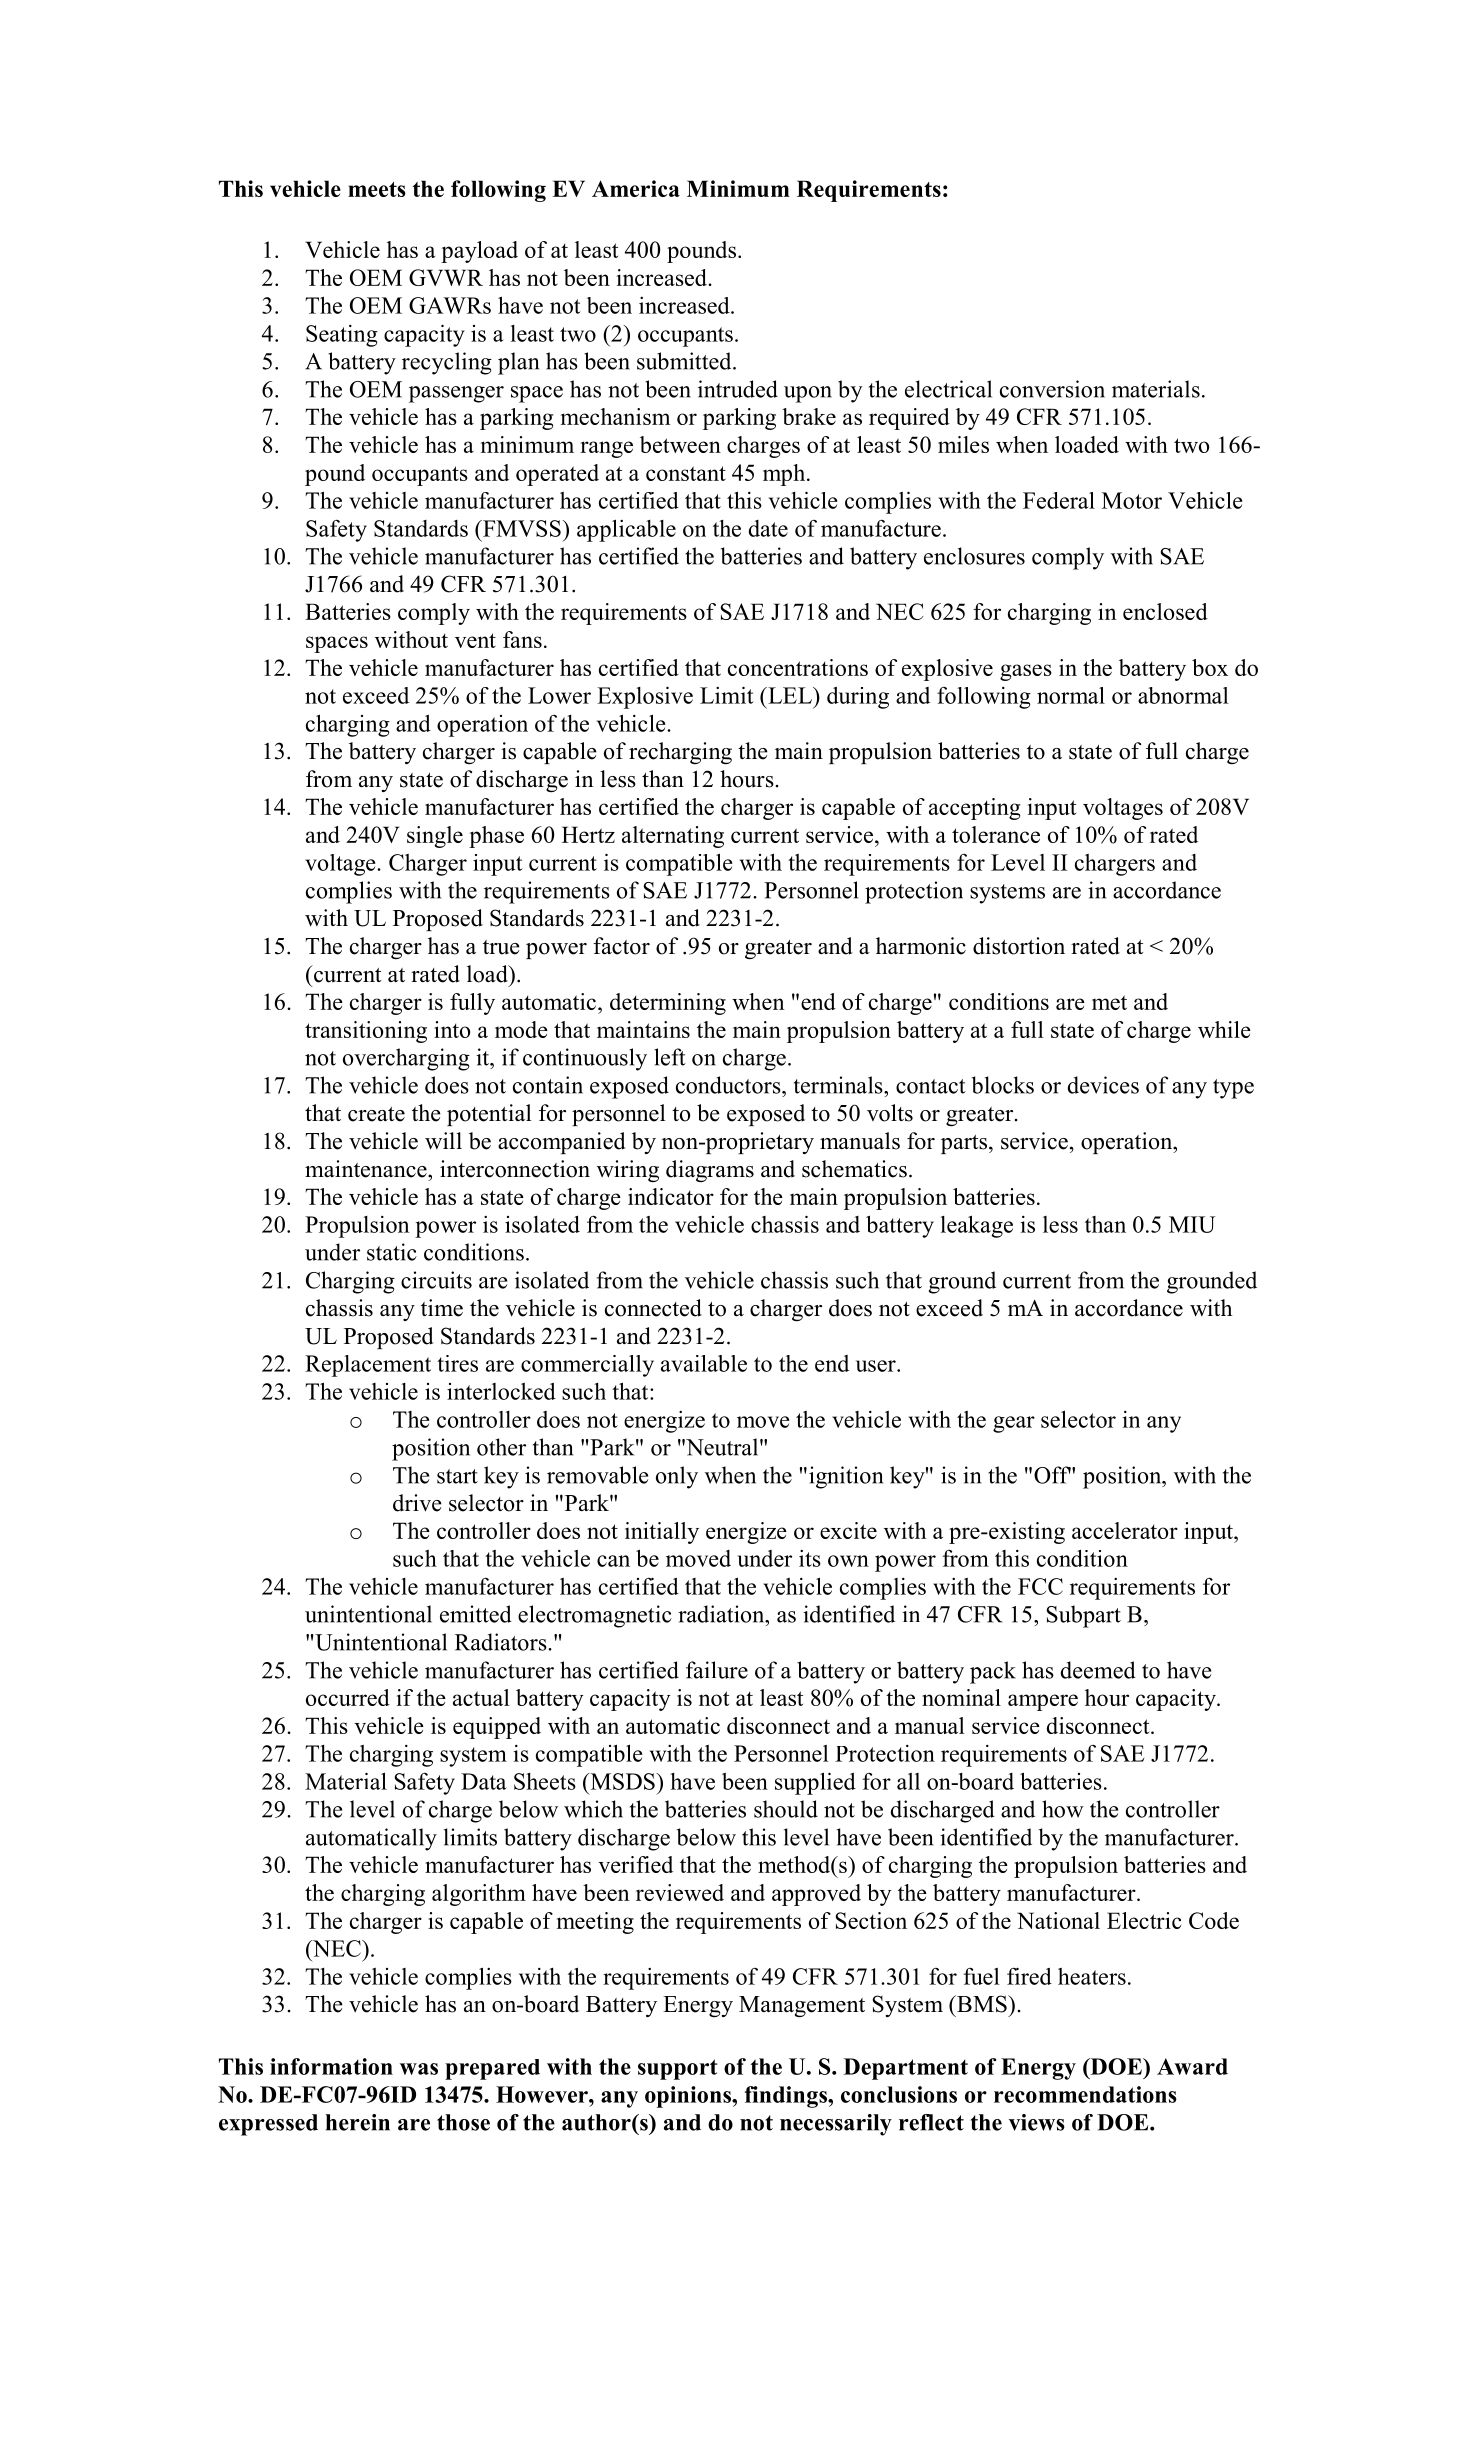  What do you see at coordinates (636, 188) in the image?
I see `America` at bounding box center [636, 188].
